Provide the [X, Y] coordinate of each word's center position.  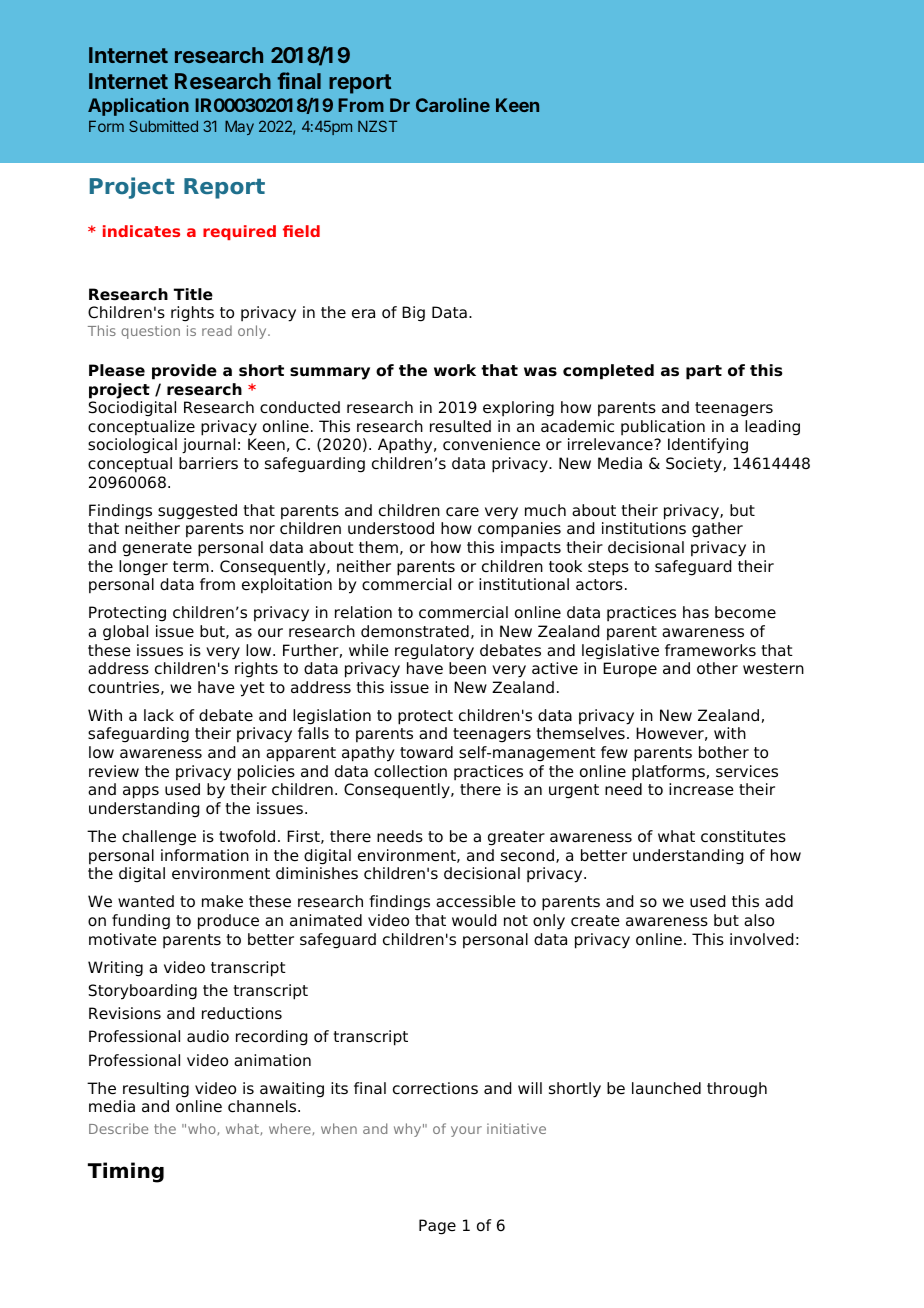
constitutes [743, 836]
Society [695, 465]
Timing [126, 1172]
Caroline [453, 105]
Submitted [163, 126]
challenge [159, 838]
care [462, 512]
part [704, 372]
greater [516, 838]
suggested [197, 512]
